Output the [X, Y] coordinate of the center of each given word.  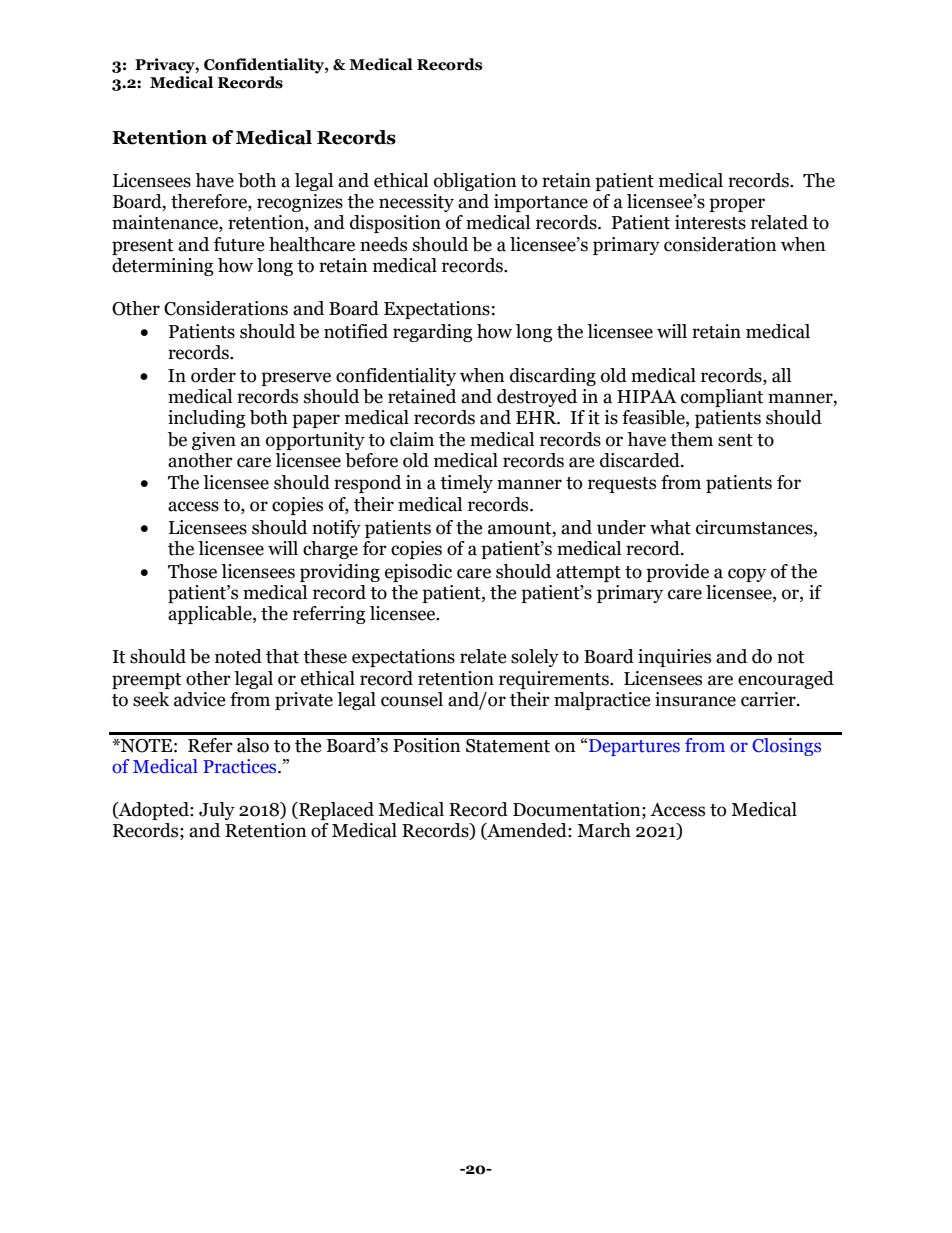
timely [466, 484]
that [282, 656]
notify [336, 529]
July [217, 811]
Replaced [335, 811]
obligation [475, 182]
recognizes [300, 203]
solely [535, 658]
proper [737, 205]
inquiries [674, 658]
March [604, 830]
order [213, 375]
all [781, 375]
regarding [433, 333]
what [670, 527]
